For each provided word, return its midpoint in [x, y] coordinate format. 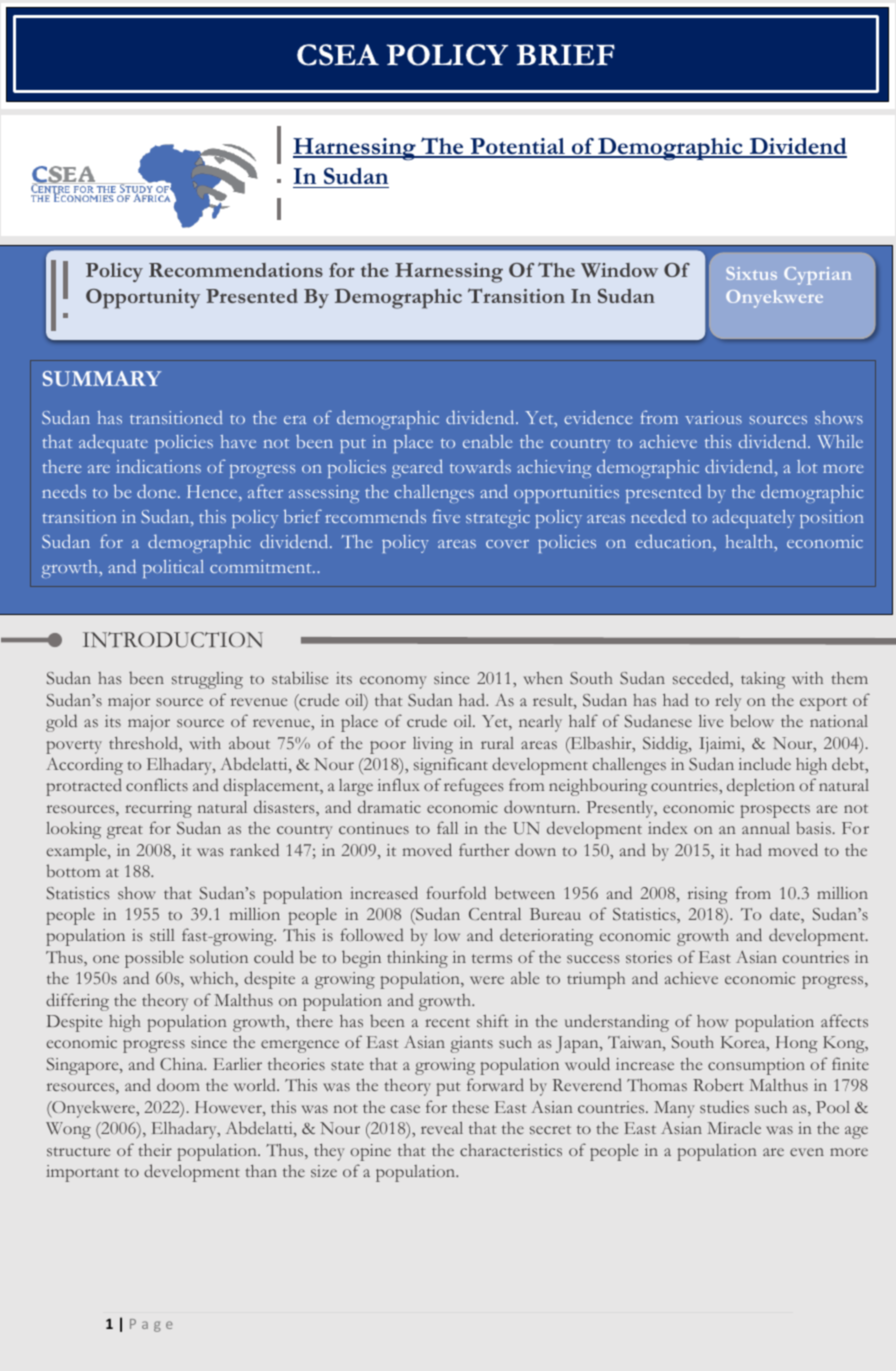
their [155, 1150]
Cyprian [817, 276]
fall [447, 827]
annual [766, 828]
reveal [442, 1128]
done [158, 491]
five [446, 516]
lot [807, 466]
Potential [517, 147]
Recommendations [236, 270]
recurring [158, 809]
